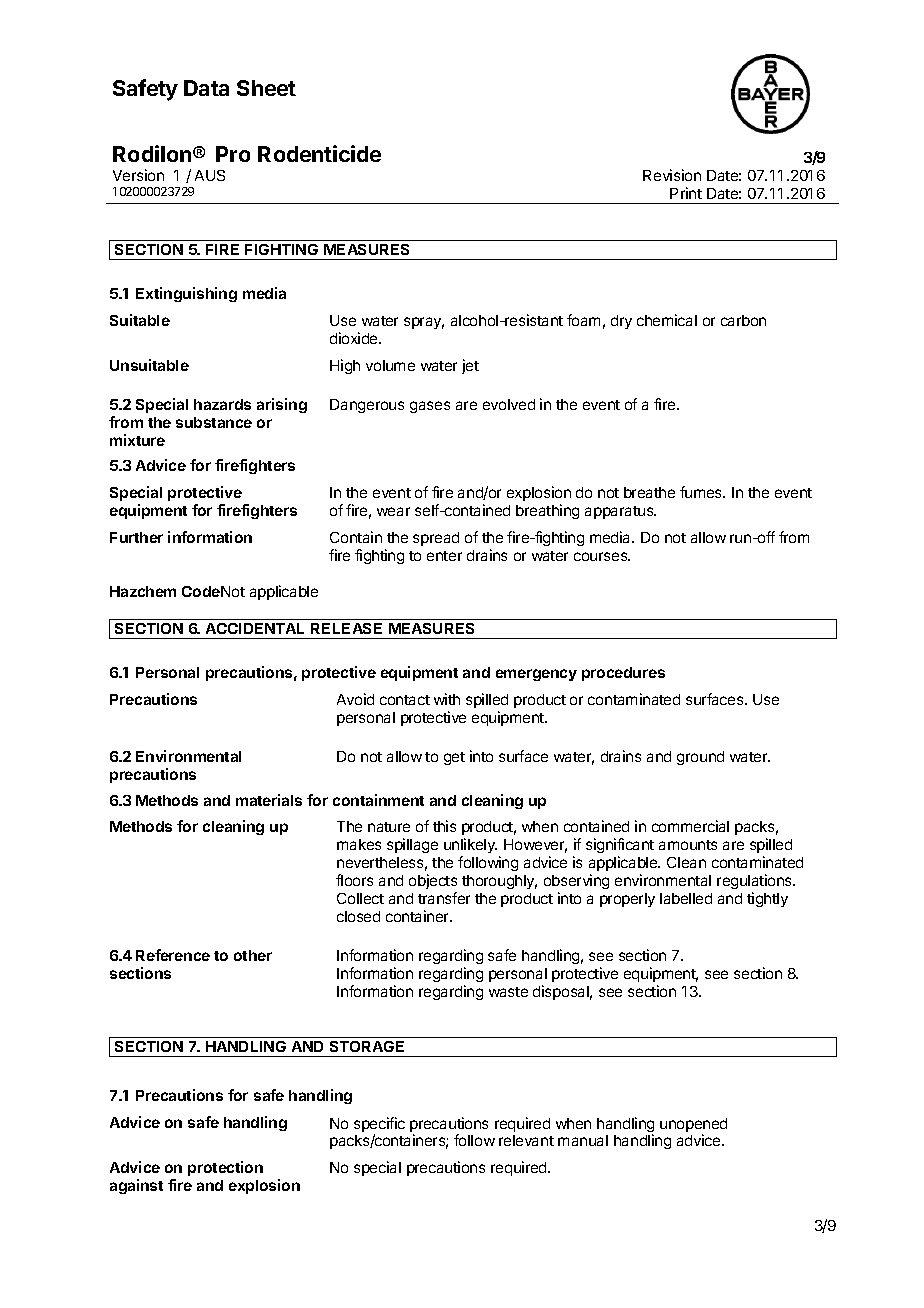  Describe the element at coordinates (319, 153) in the screenshot. I see `Rodenticide` at that location.
